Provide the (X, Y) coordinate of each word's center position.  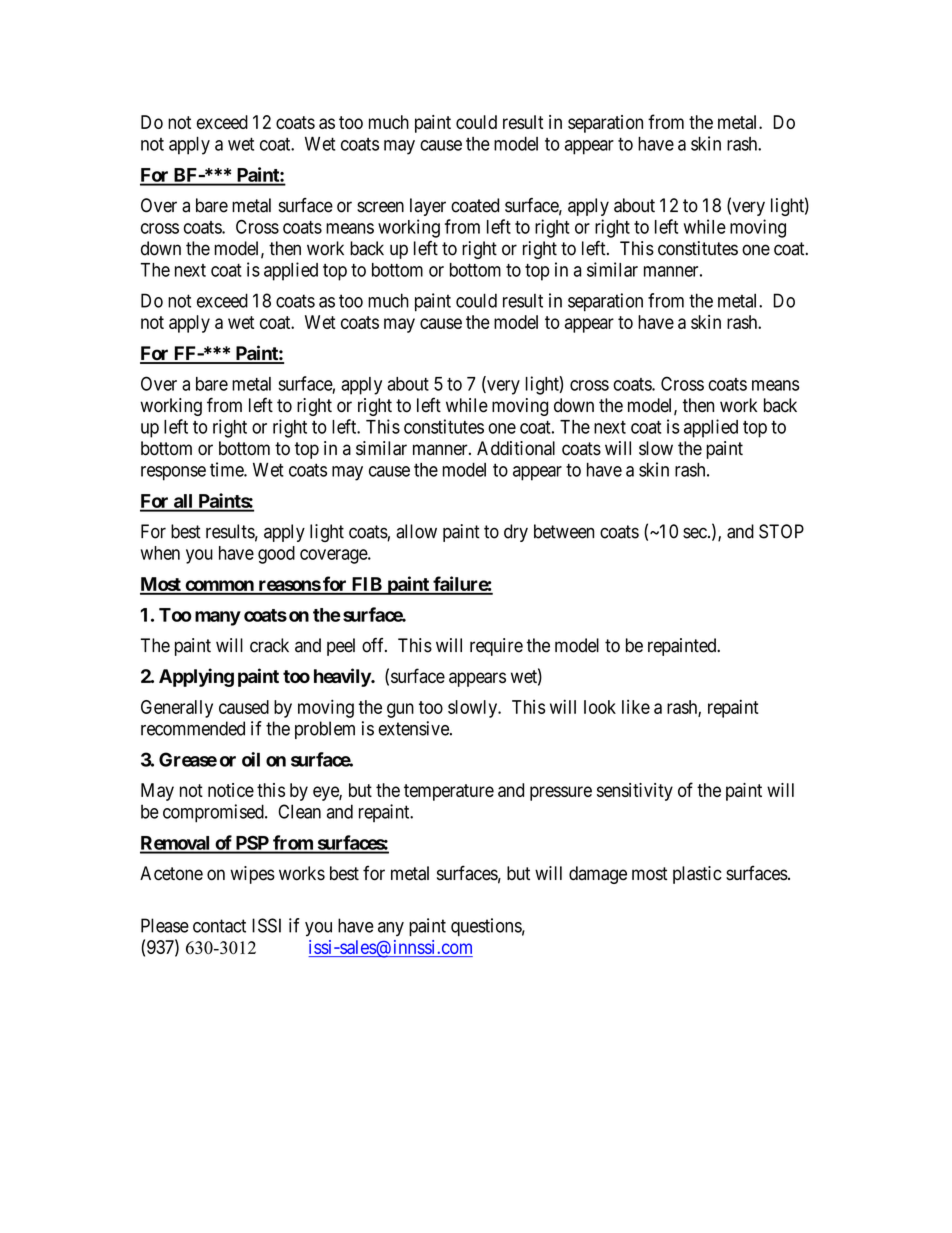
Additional (516, 448)
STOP (781, 531)
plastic (697, 875)
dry (516, 533)
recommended (193, 728)
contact (219, 926)
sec (695, 533)
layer (428, 207)
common (219, 587)
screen (380, 207)
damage (598, 875)
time (227, 469)
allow (416, 531)
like (636, 707)
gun (400, 710)
